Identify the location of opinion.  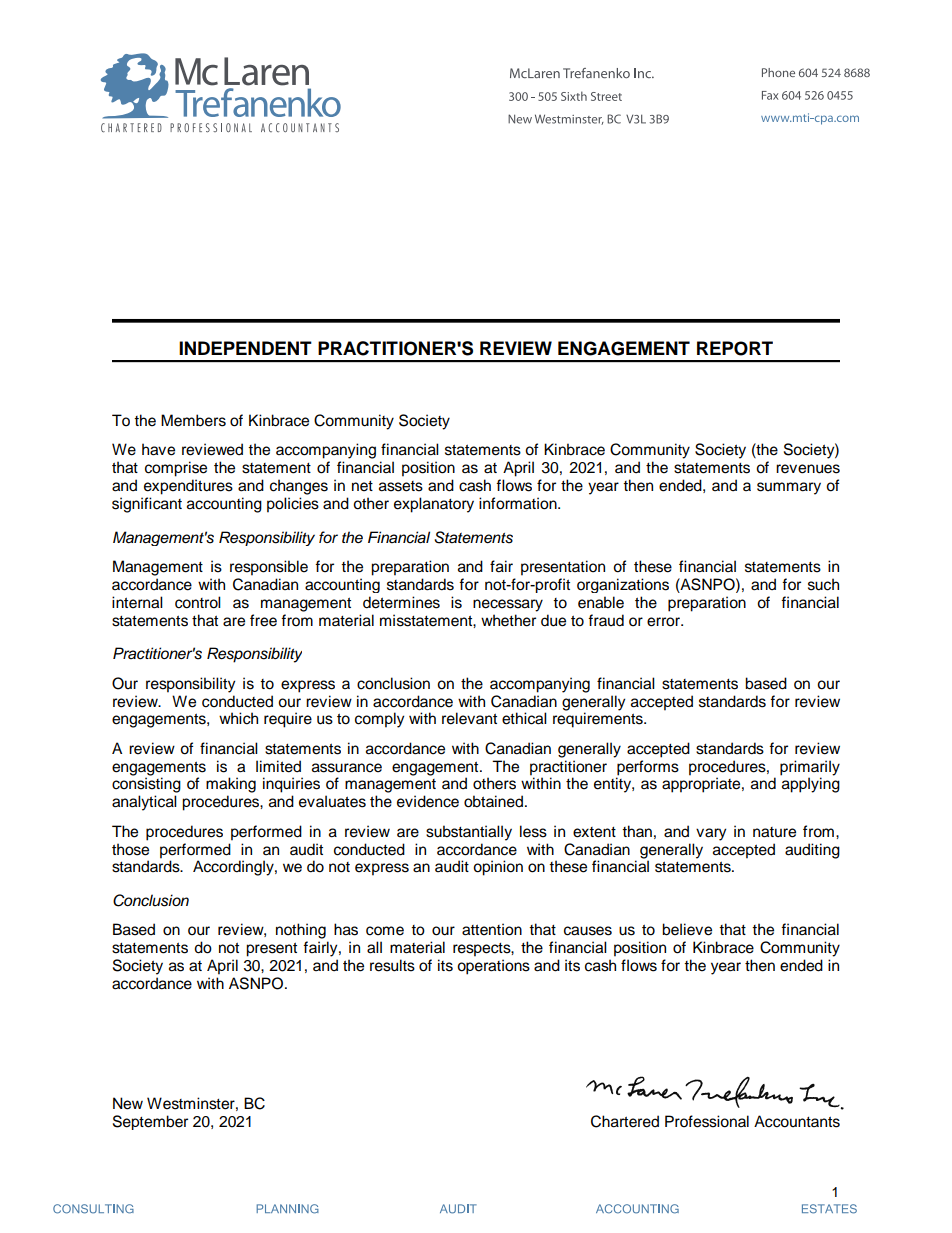
(498, 868).
